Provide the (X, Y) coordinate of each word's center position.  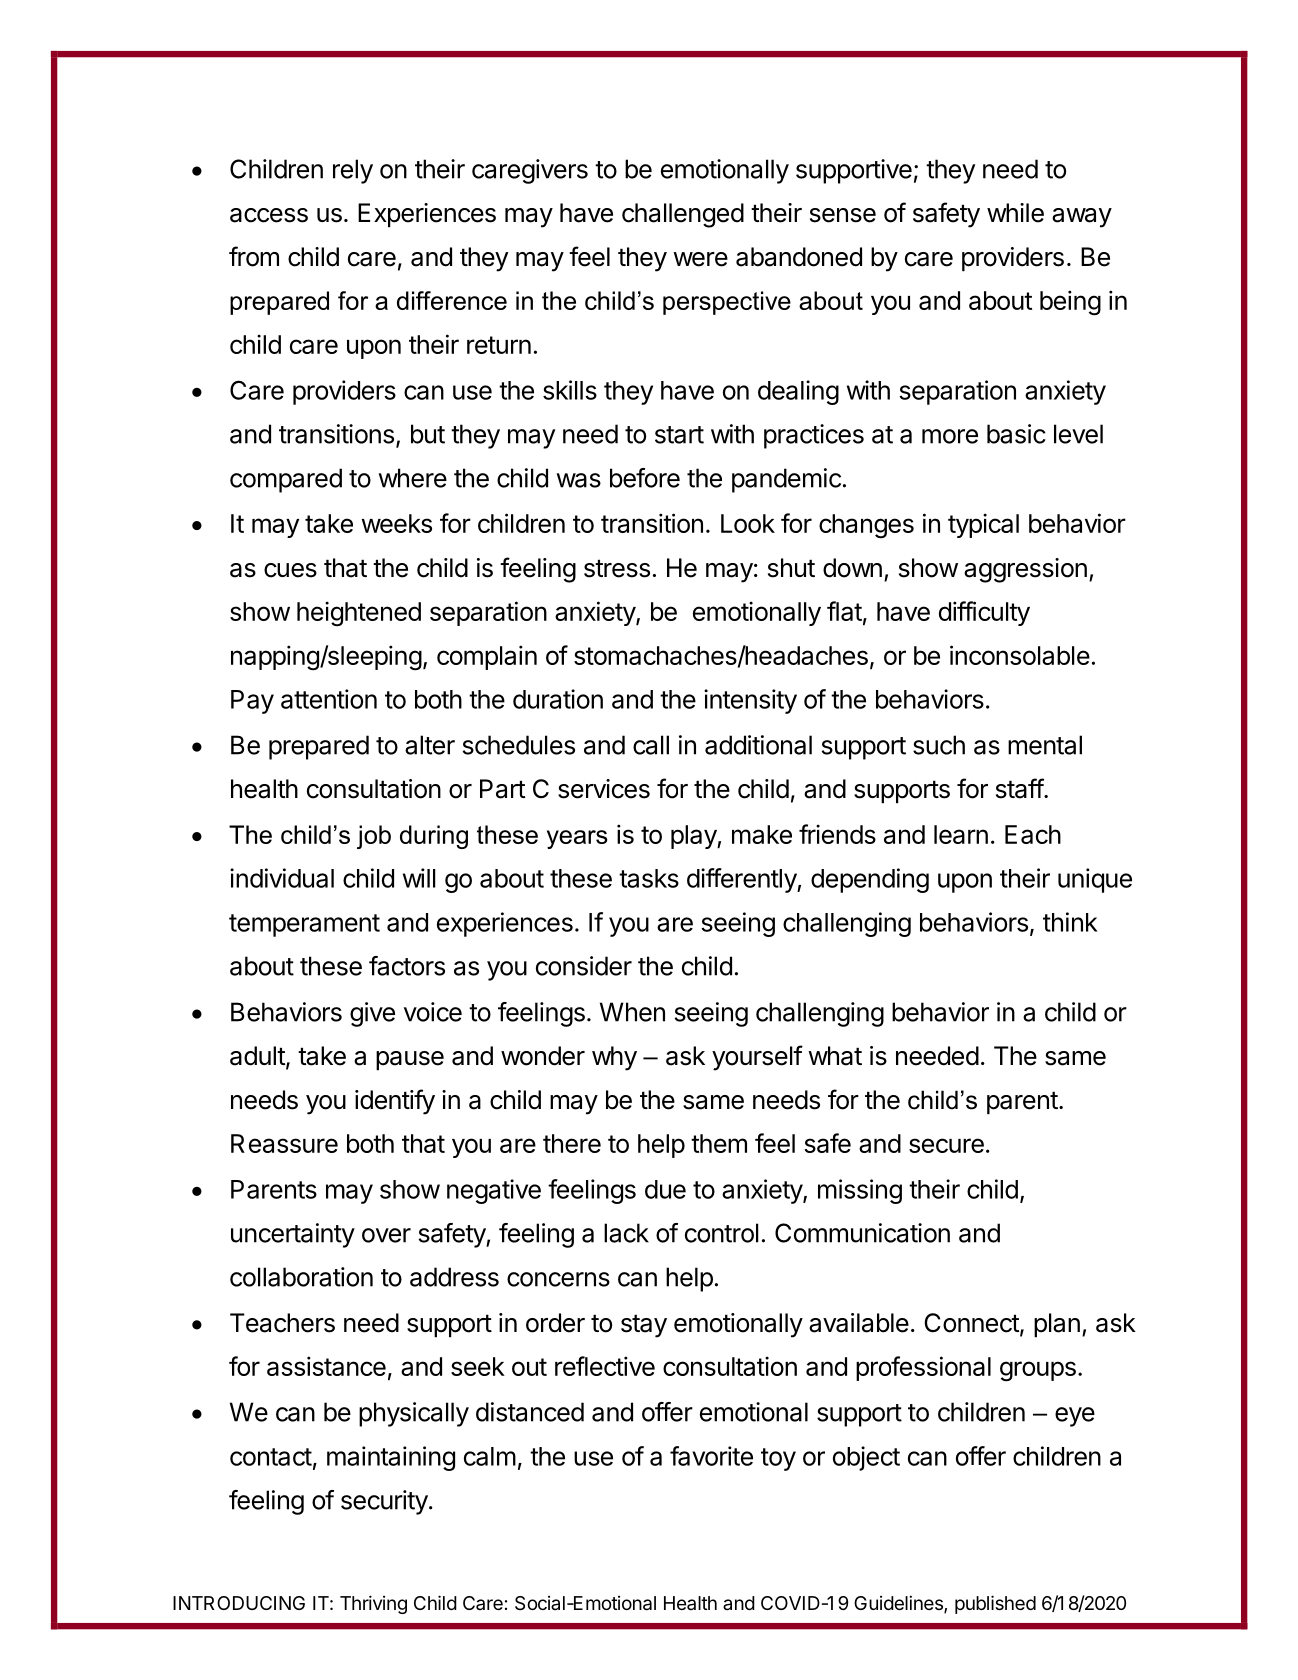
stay (644, 1326)
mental (1045, 745)
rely (353, 171)
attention (329, 699)
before (645, 478)
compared (286, 480)
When (632, 1012)
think (1070, 922)
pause (410, 1060)
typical (983, 525)
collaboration (301, 1277)
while (1015, 213)
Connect (972, 1324)
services (604, 789)
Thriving (373, 1604)
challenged (683, 215)
